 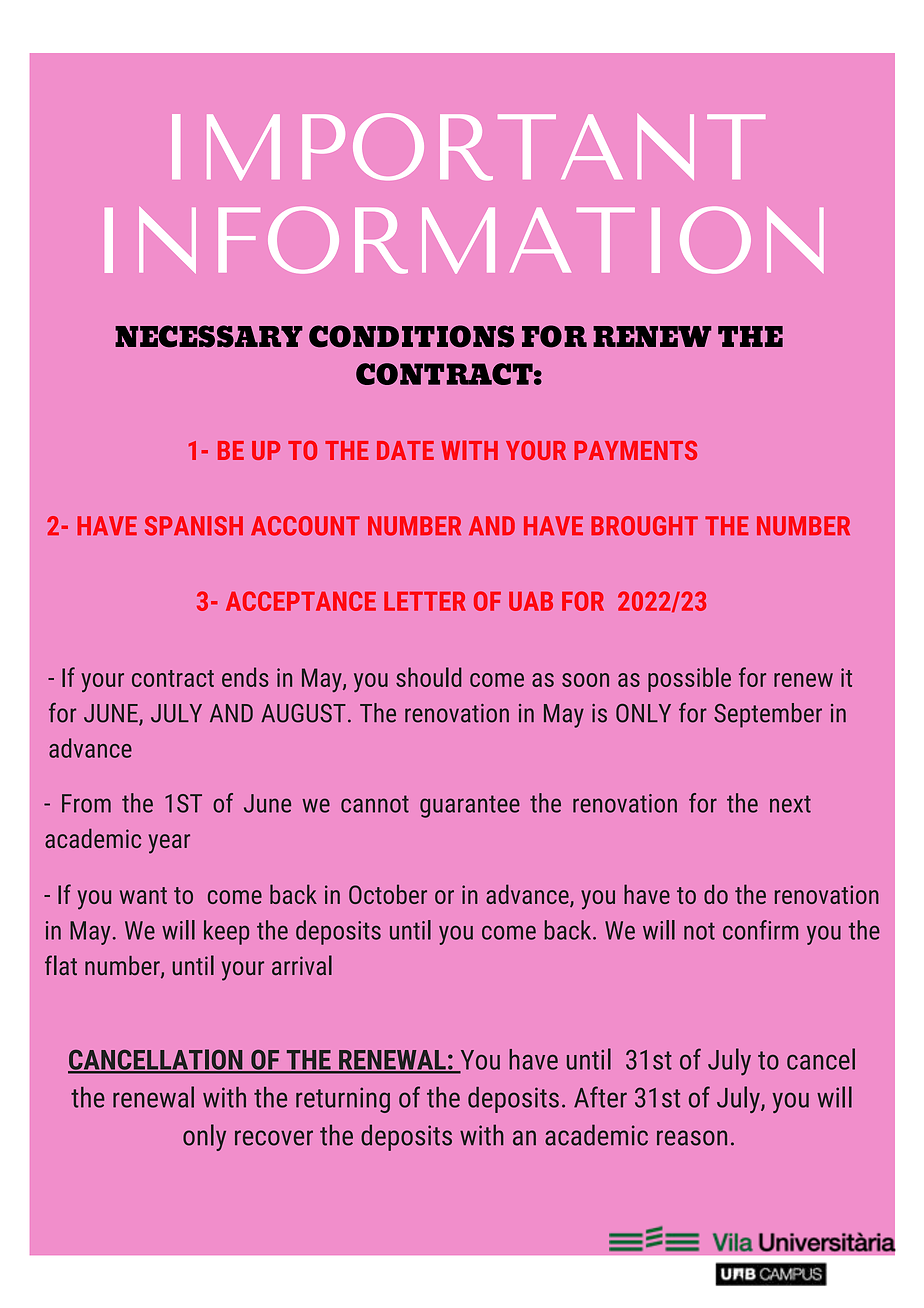 I want to click on INFORMATION, so click(x=464, y=240).
